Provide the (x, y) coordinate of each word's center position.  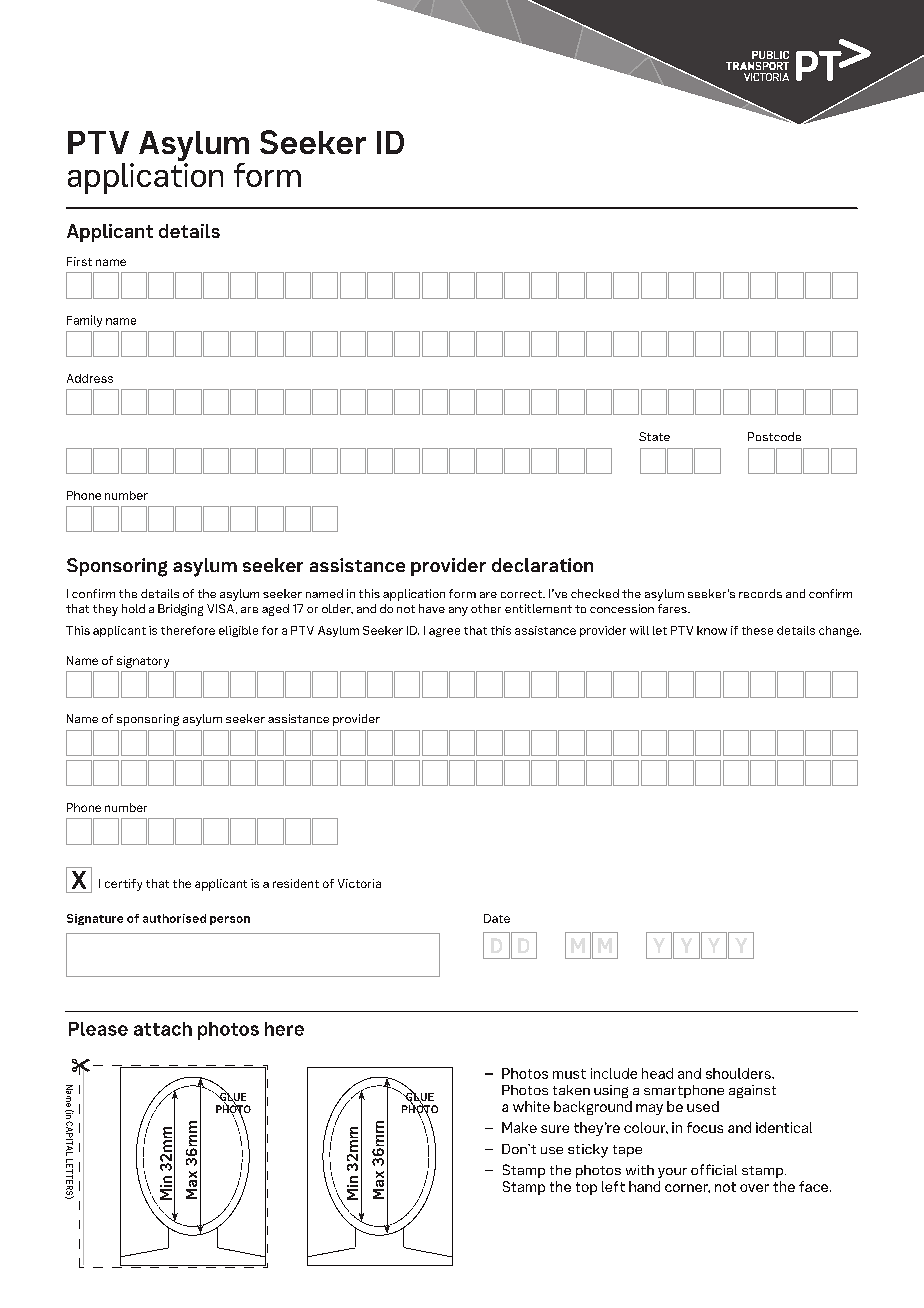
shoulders (739, 1073)
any (458, 611)
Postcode (774, 436)
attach (163, 1029)
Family (84, 321)
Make (519, 1127)
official (714, 1169)
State (654, 436)
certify (123, 885)
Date (497, 918)
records (760, 593)
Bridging (180, 610)
